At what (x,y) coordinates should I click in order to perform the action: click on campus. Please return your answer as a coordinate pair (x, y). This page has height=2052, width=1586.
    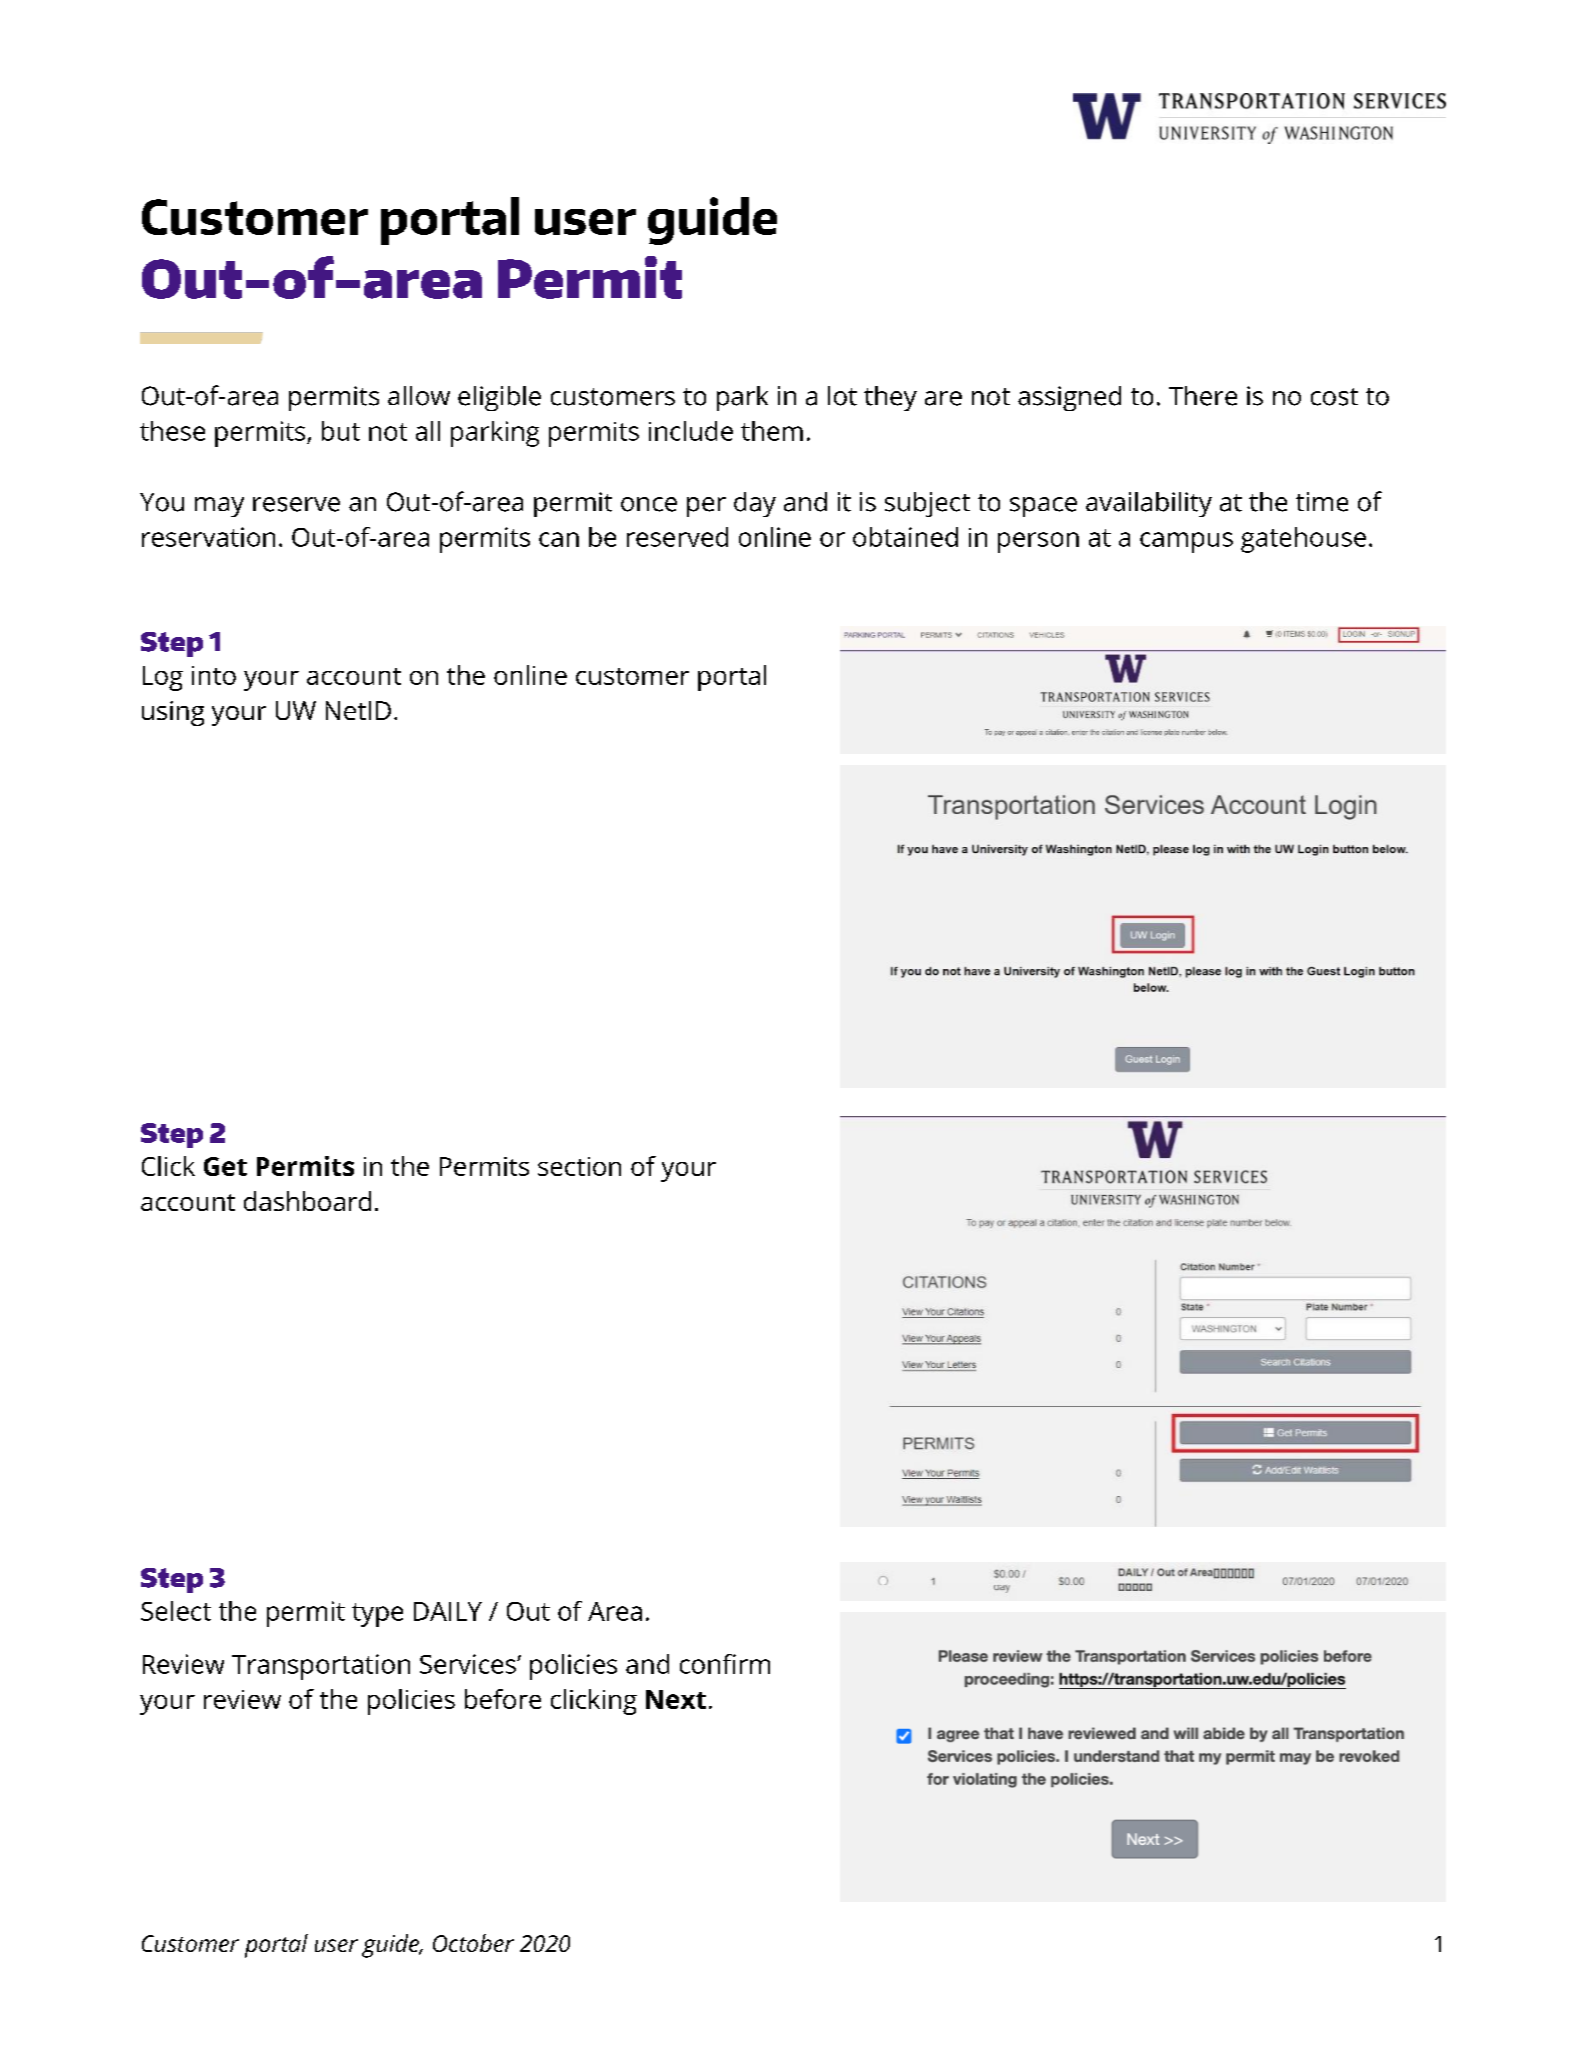
    Looking at the image, I should click on (1186, 542).
